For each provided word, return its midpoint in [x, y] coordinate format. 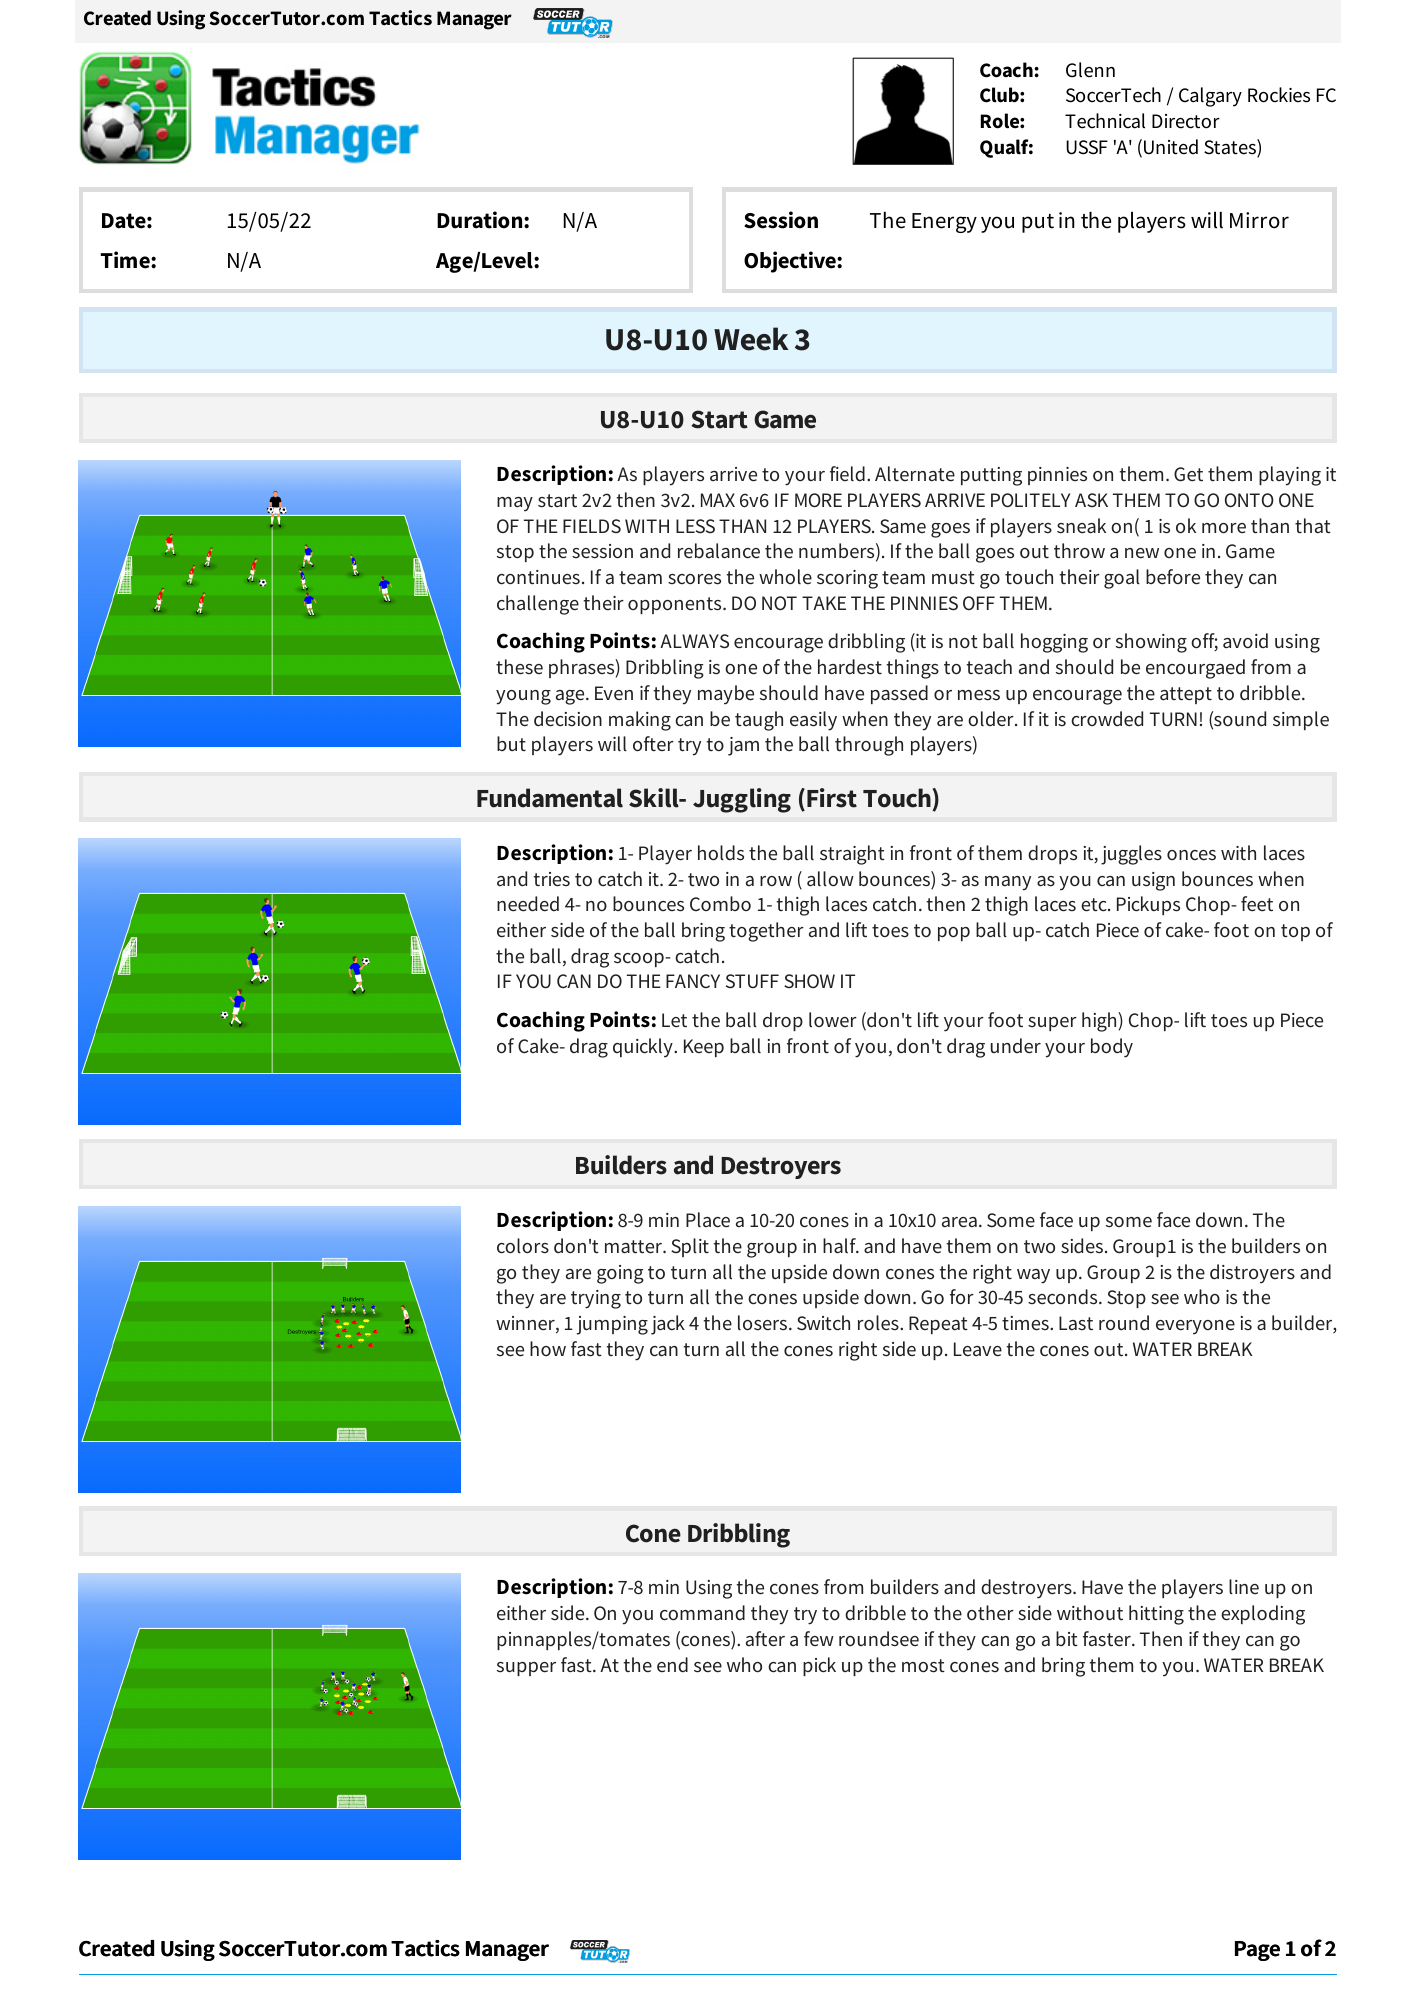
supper [526, 1669]
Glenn [1090, 70]
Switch [823, 1323]
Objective [791, 262]
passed [899, 694]
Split [690, 1247]
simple [1301, 720]
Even [614, 693]
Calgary [1210, 97]
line [1244, 1587]
